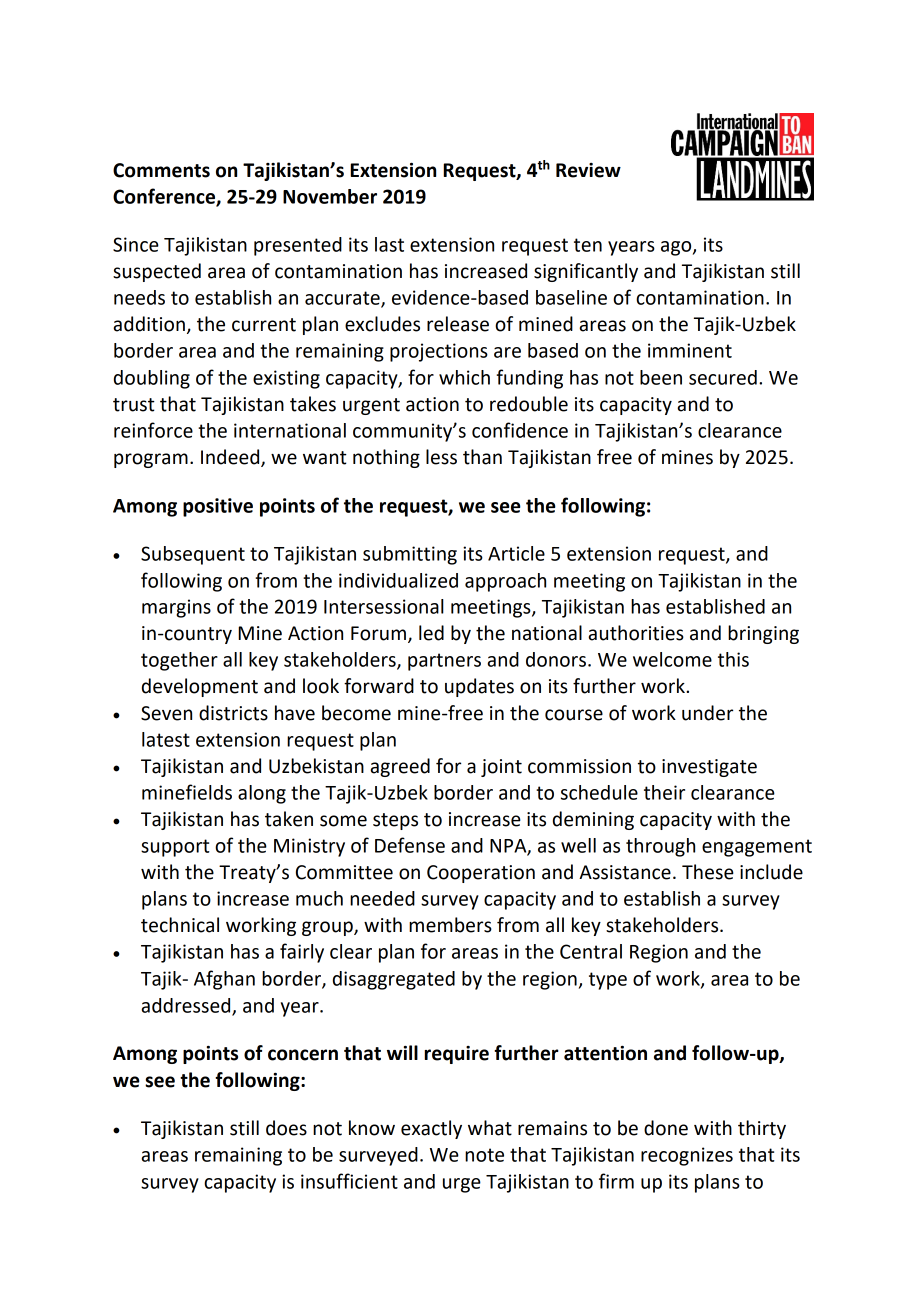  Describe the element at coordinates (389, 244) in the screenshot. I see `last` at that location.
